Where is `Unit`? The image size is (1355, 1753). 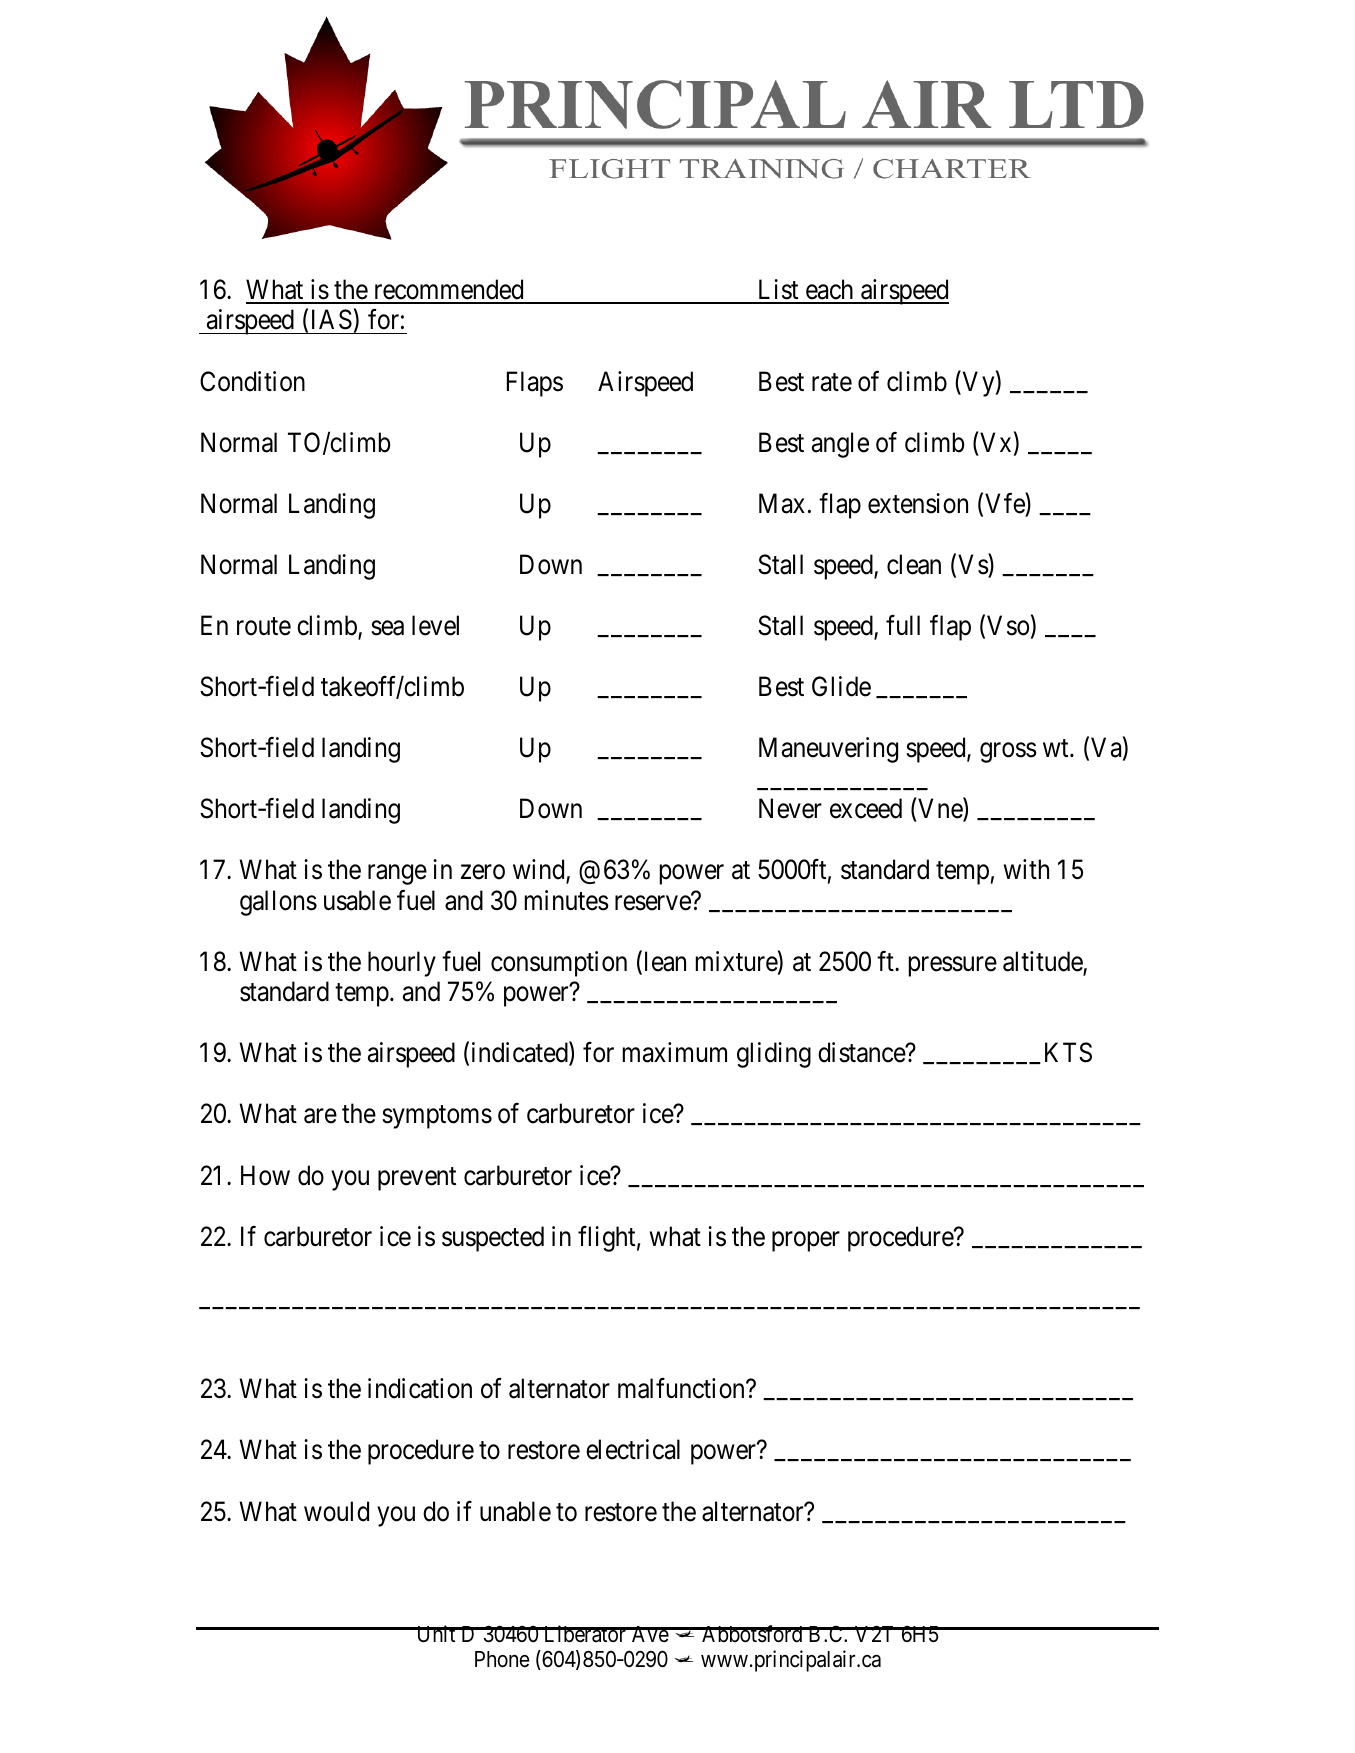
Unit is located at coordinates (436, 1634).
